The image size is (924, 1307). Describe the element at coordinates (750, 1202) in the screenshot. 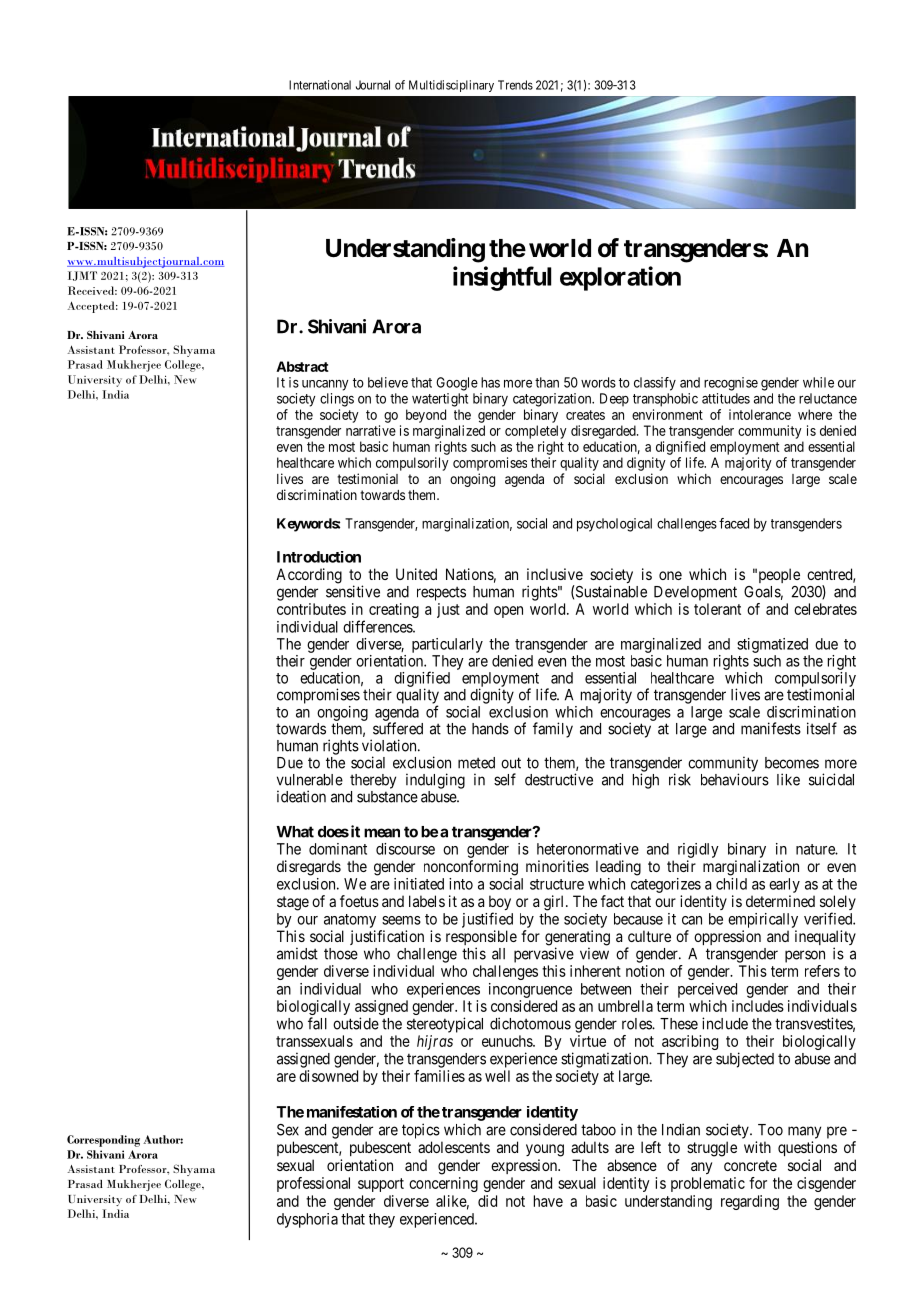

I see `regarding` at that location.
